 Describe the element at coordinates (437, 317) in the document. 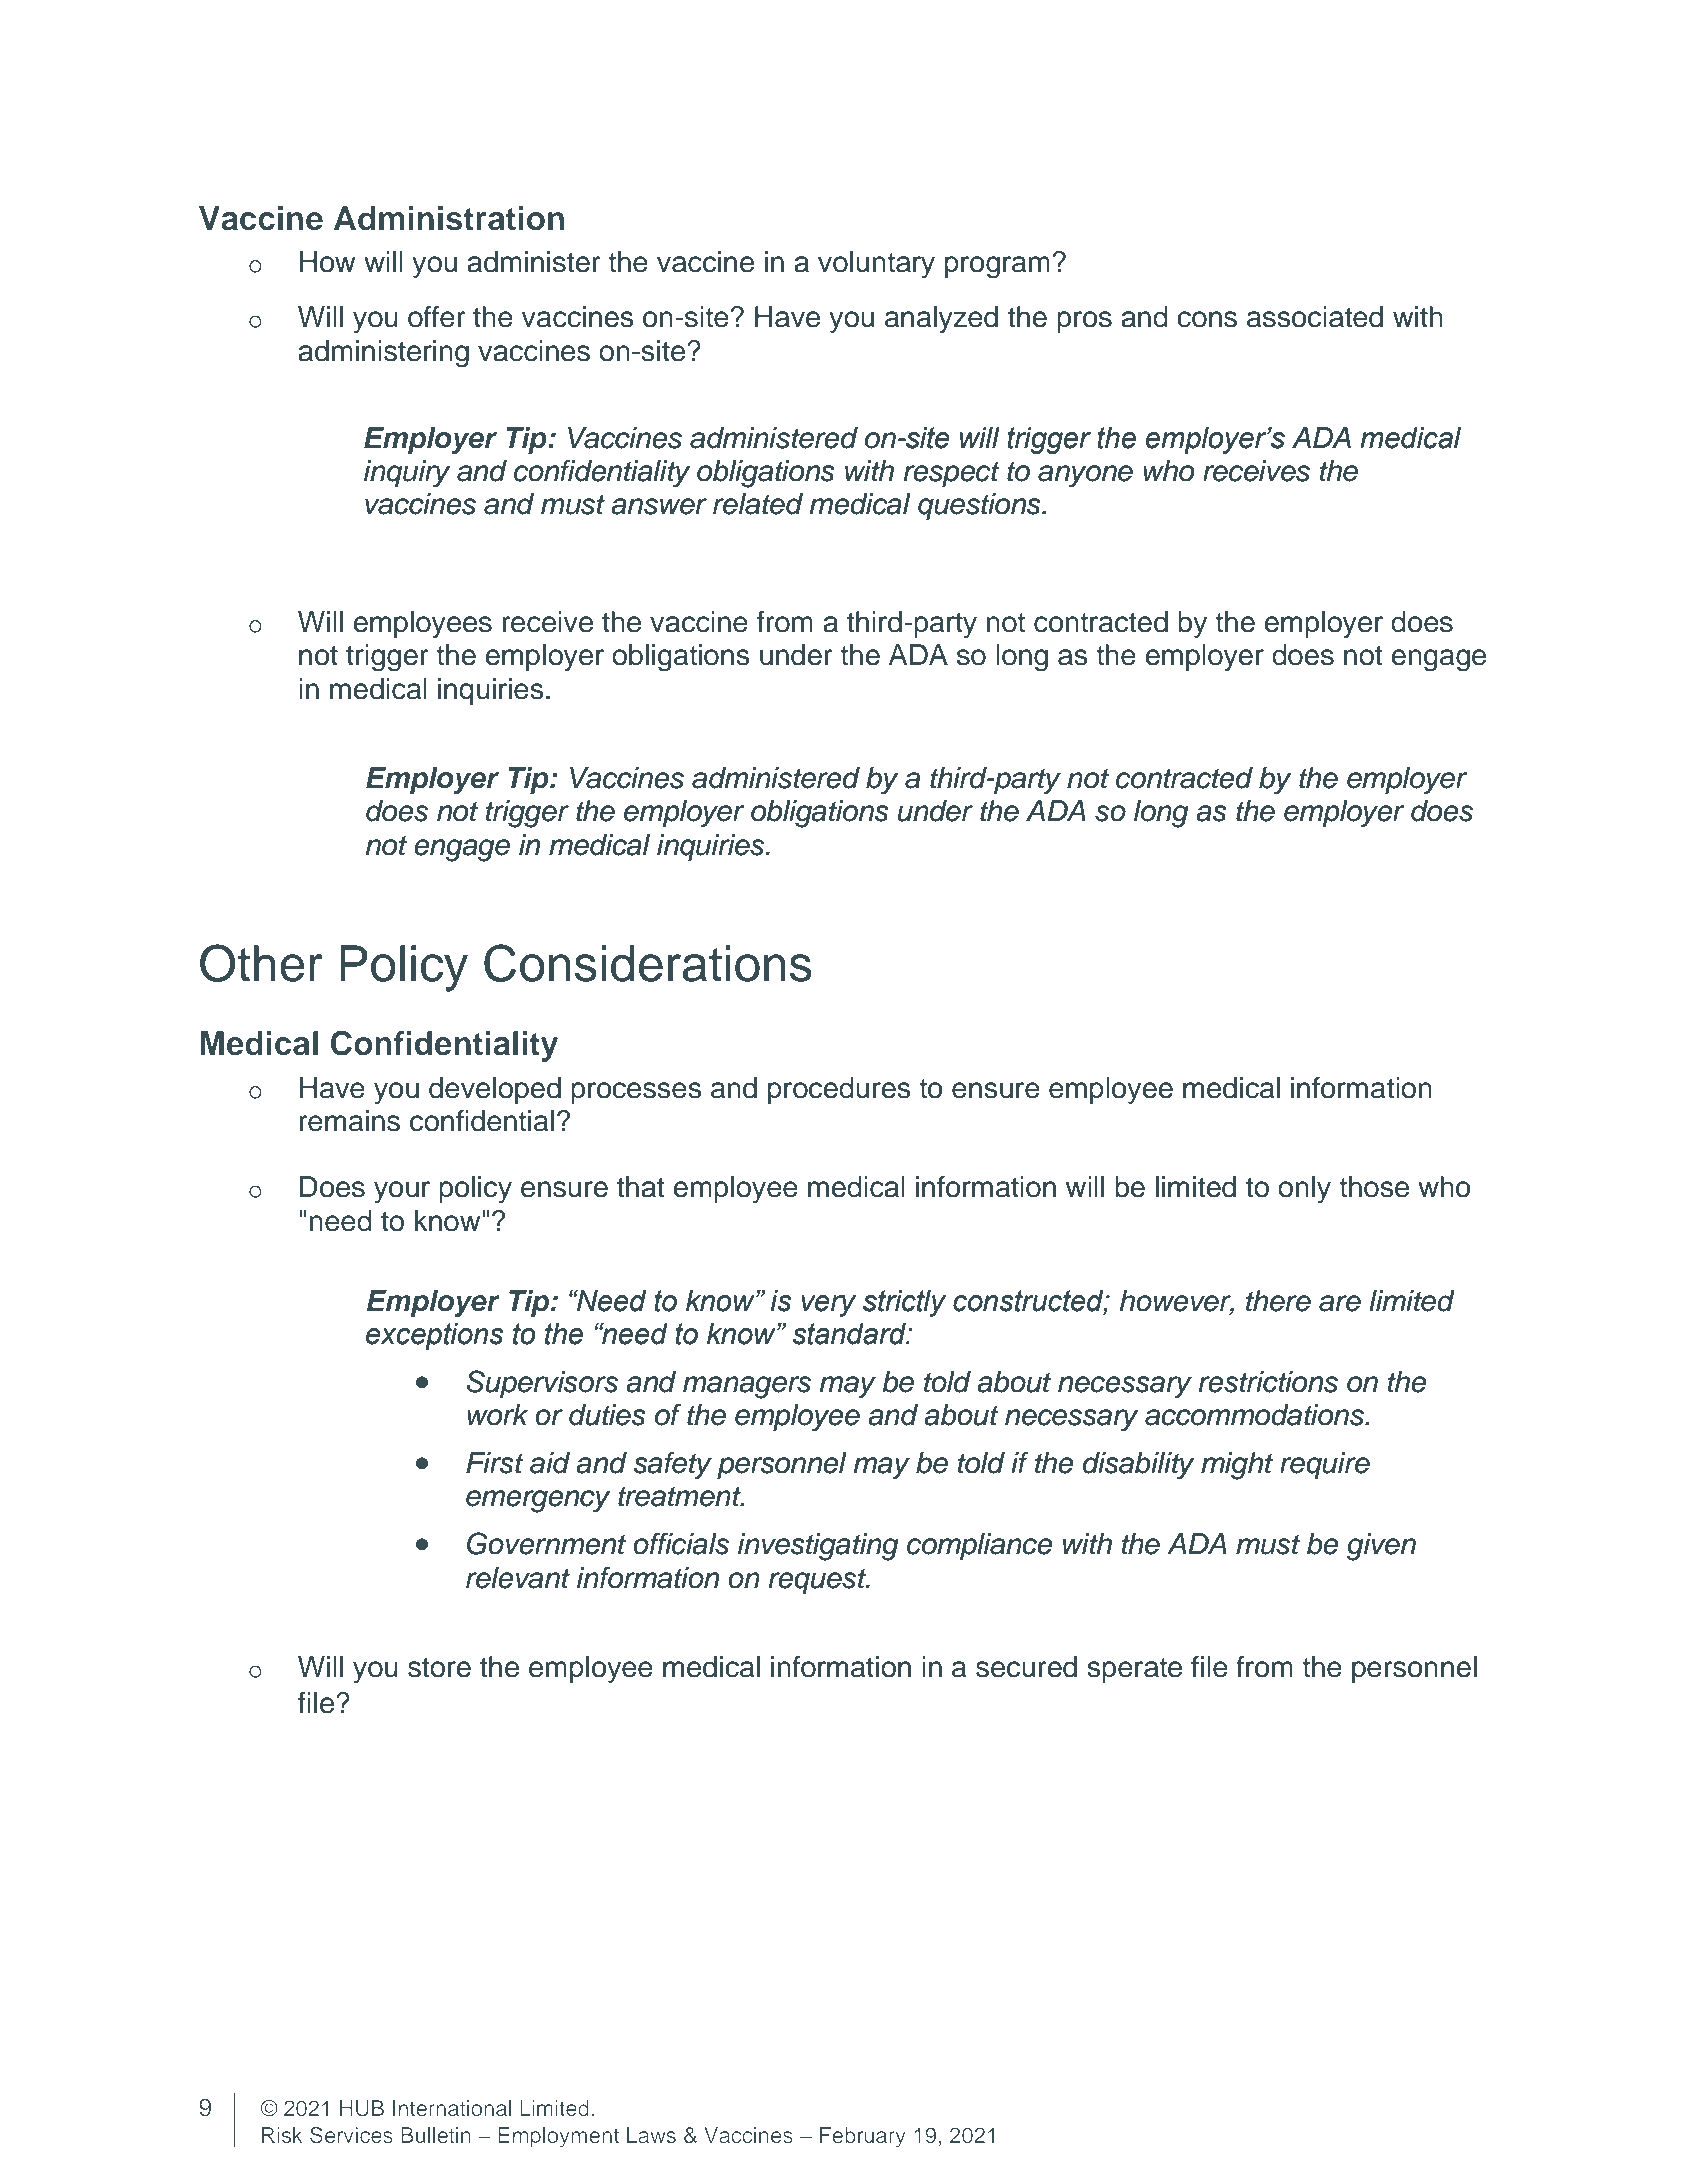

I see `offer` at that location.
